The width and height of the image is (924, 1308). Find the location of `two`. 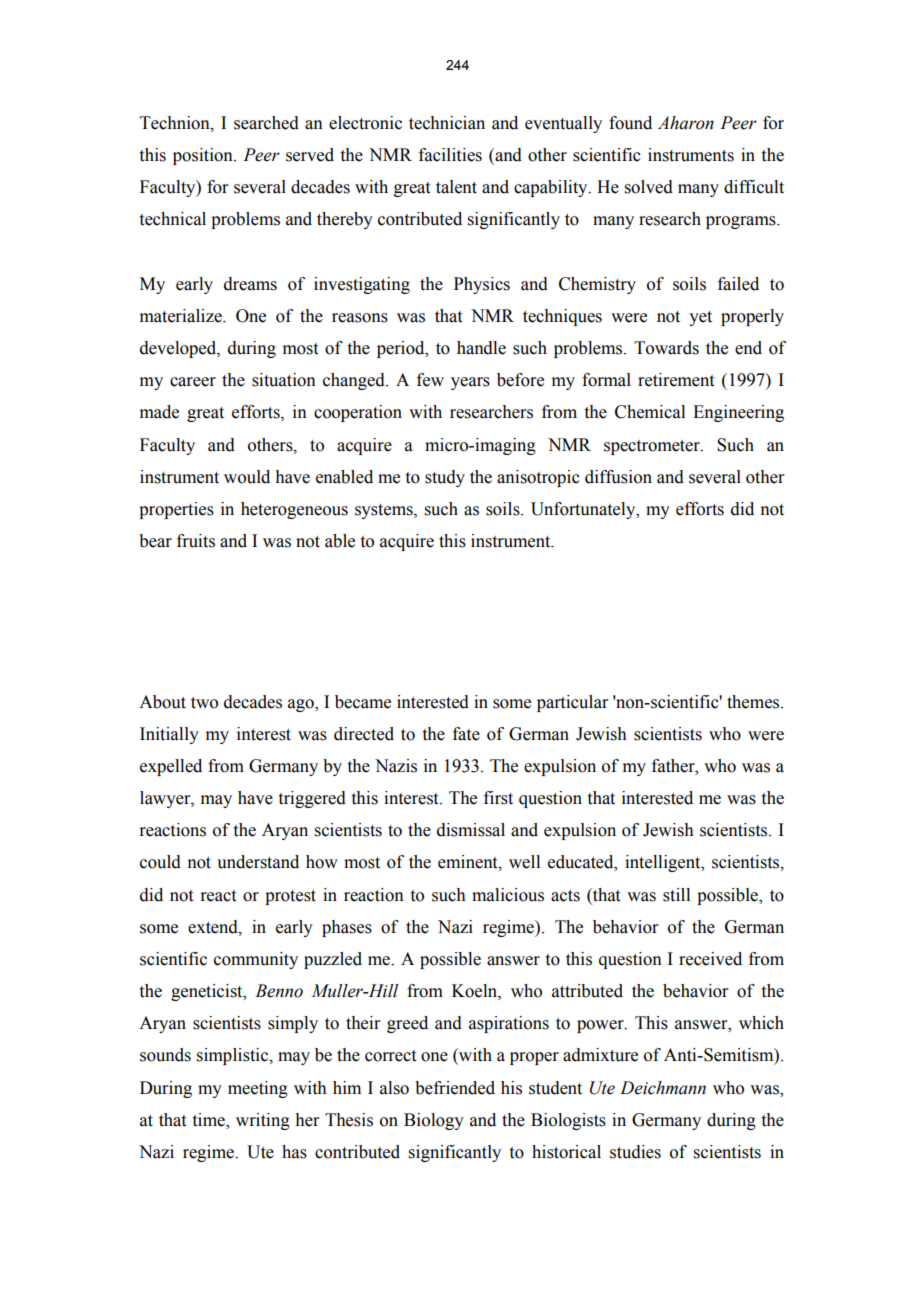

two is located at coordinates (204, 703).
